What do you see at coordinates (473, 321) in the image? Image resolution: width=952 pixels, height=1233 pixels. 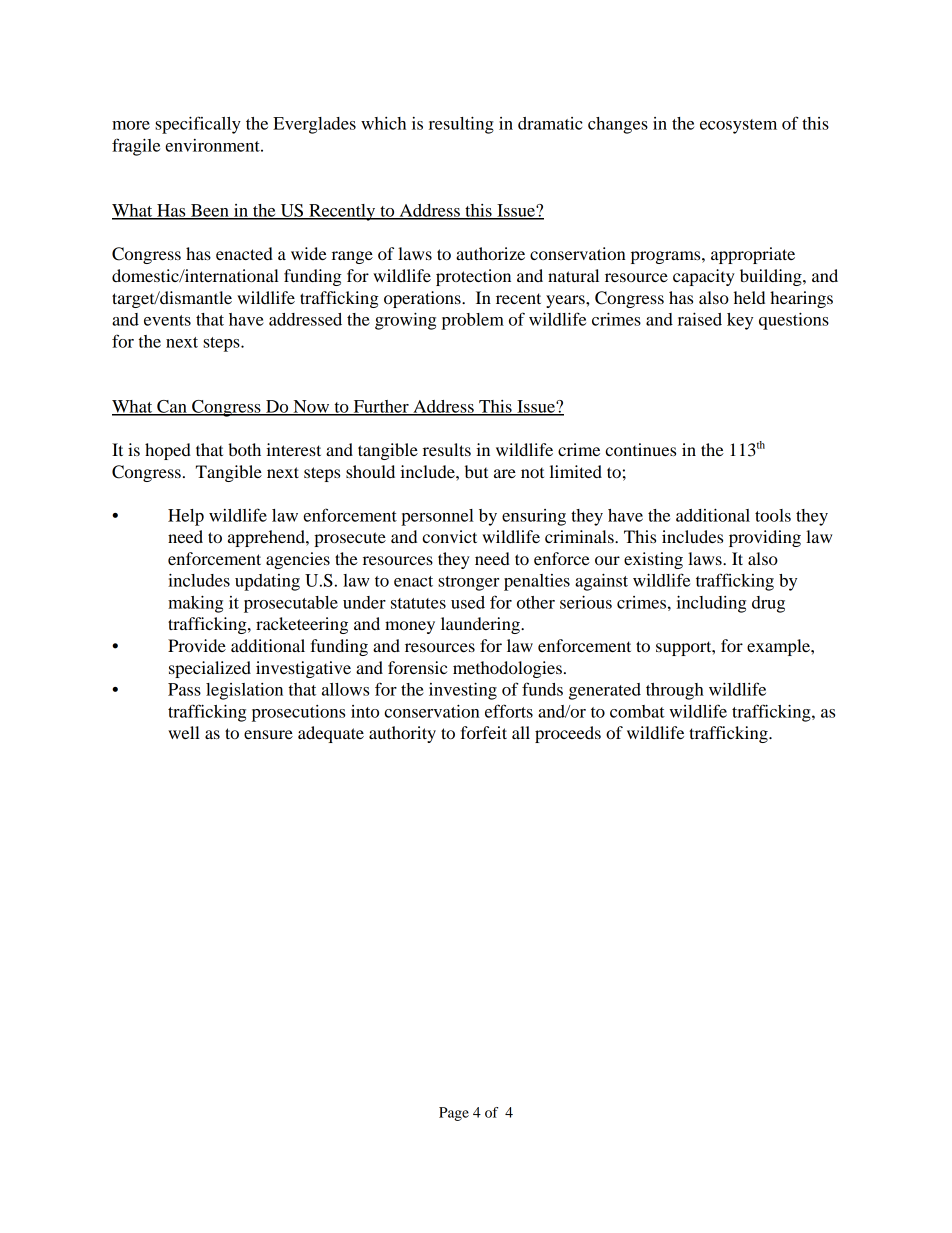 I see `problem` at bounding box center [473, 321].
